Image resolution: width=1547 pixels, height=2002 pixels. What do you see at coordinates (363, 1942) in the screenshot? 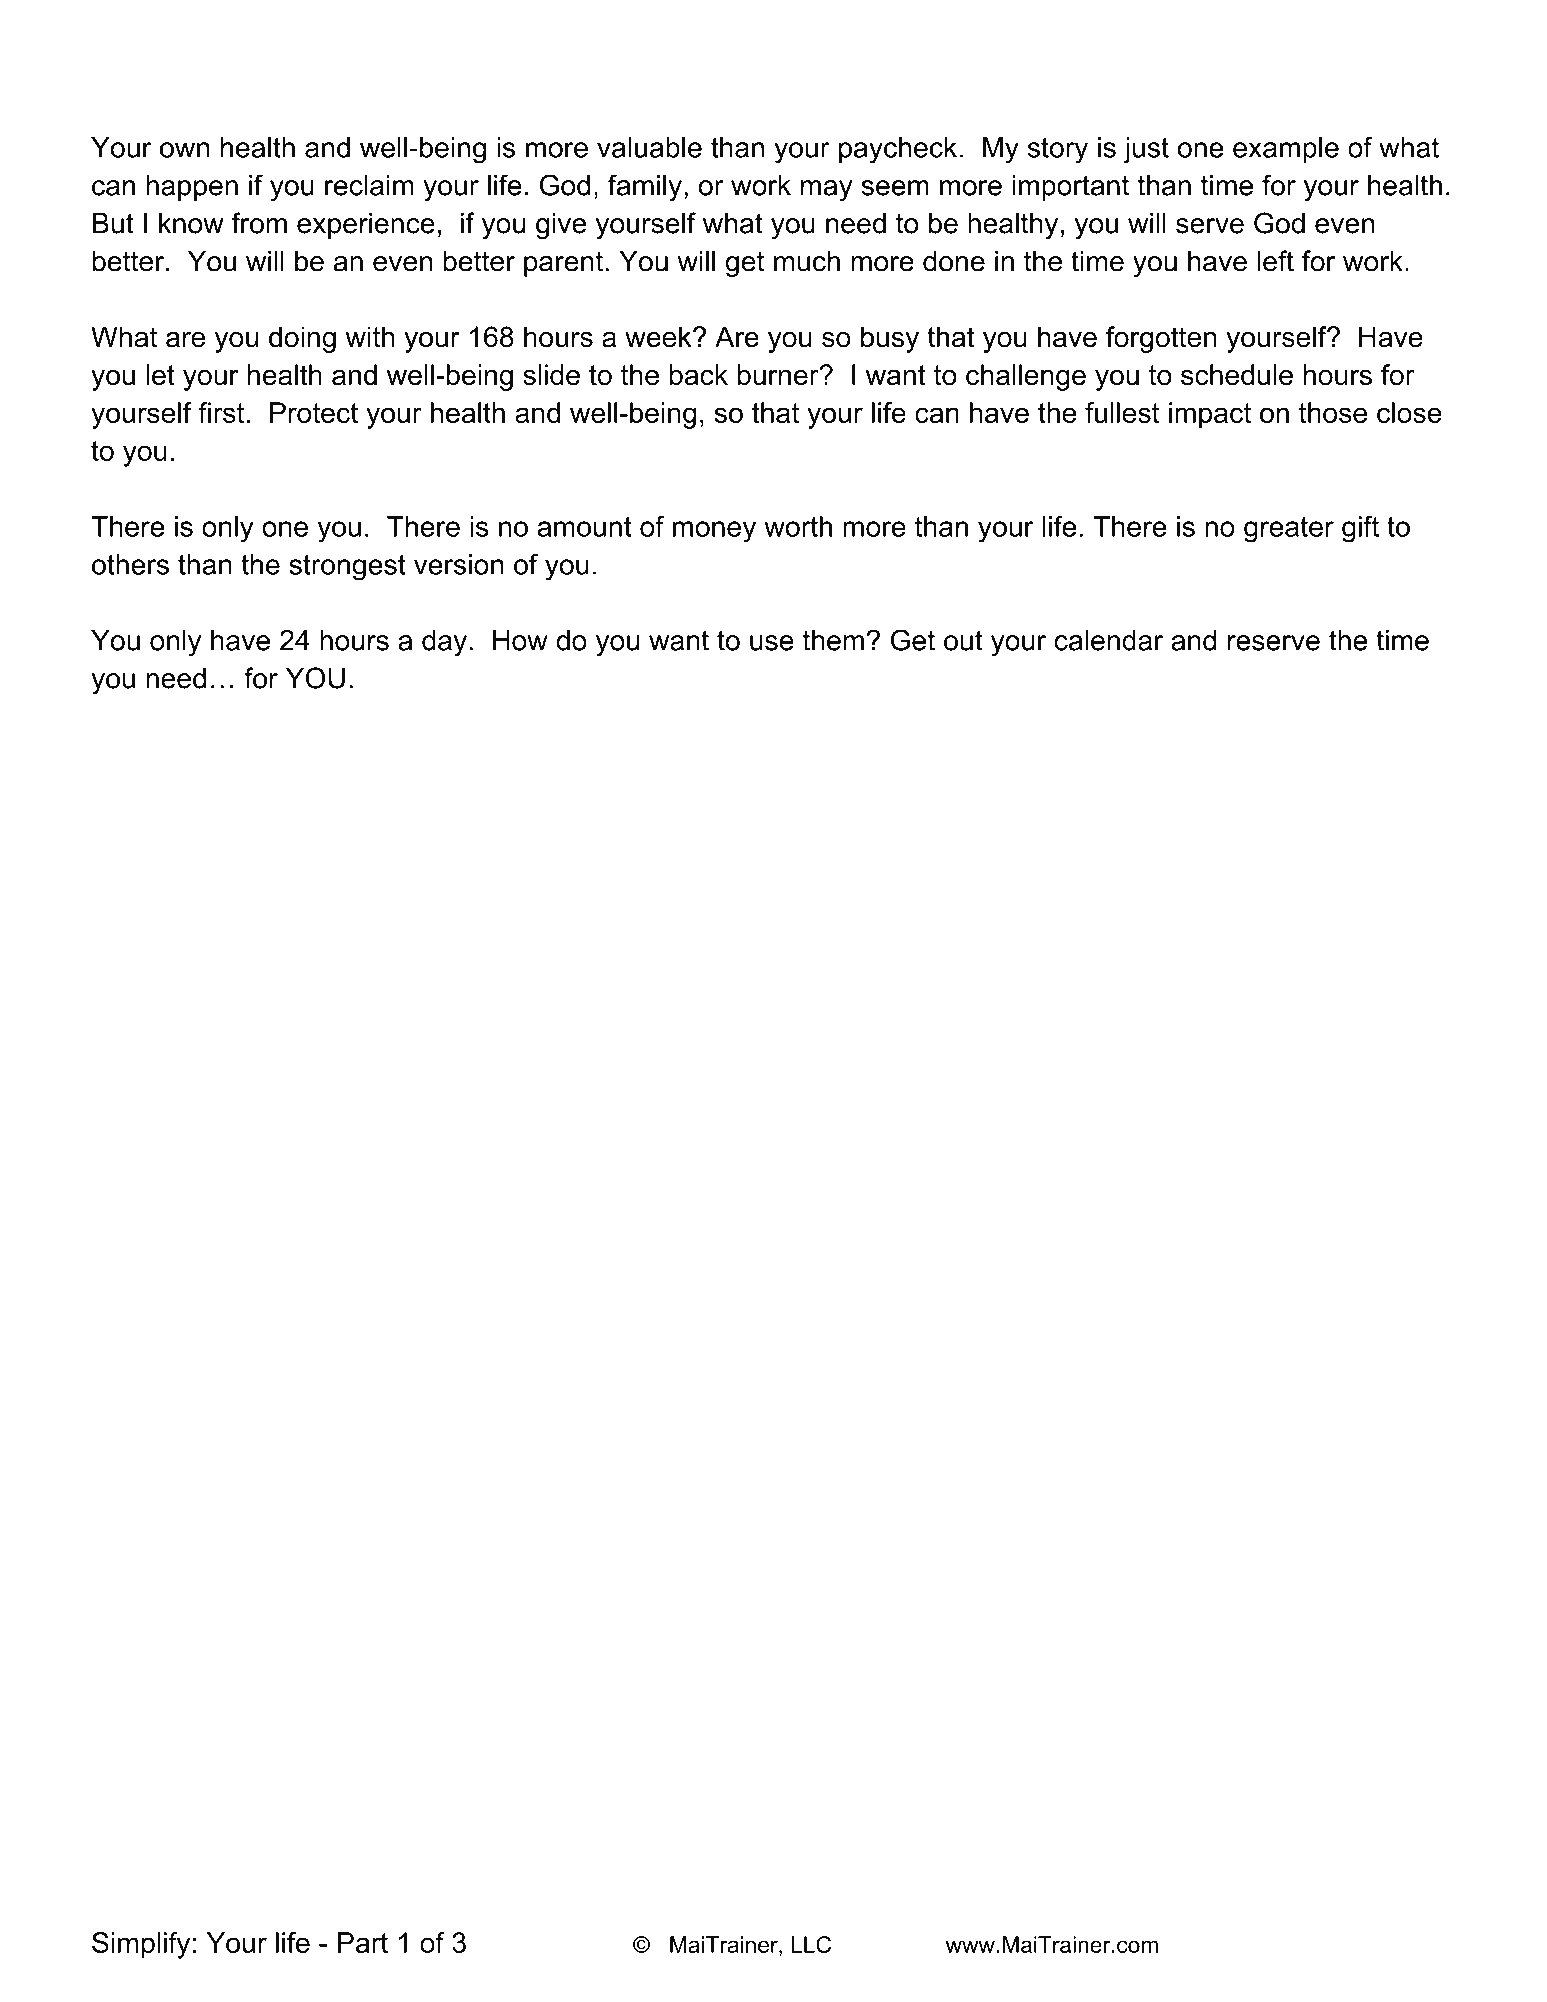
I see `Part` at bounding box center [363, 1942].
